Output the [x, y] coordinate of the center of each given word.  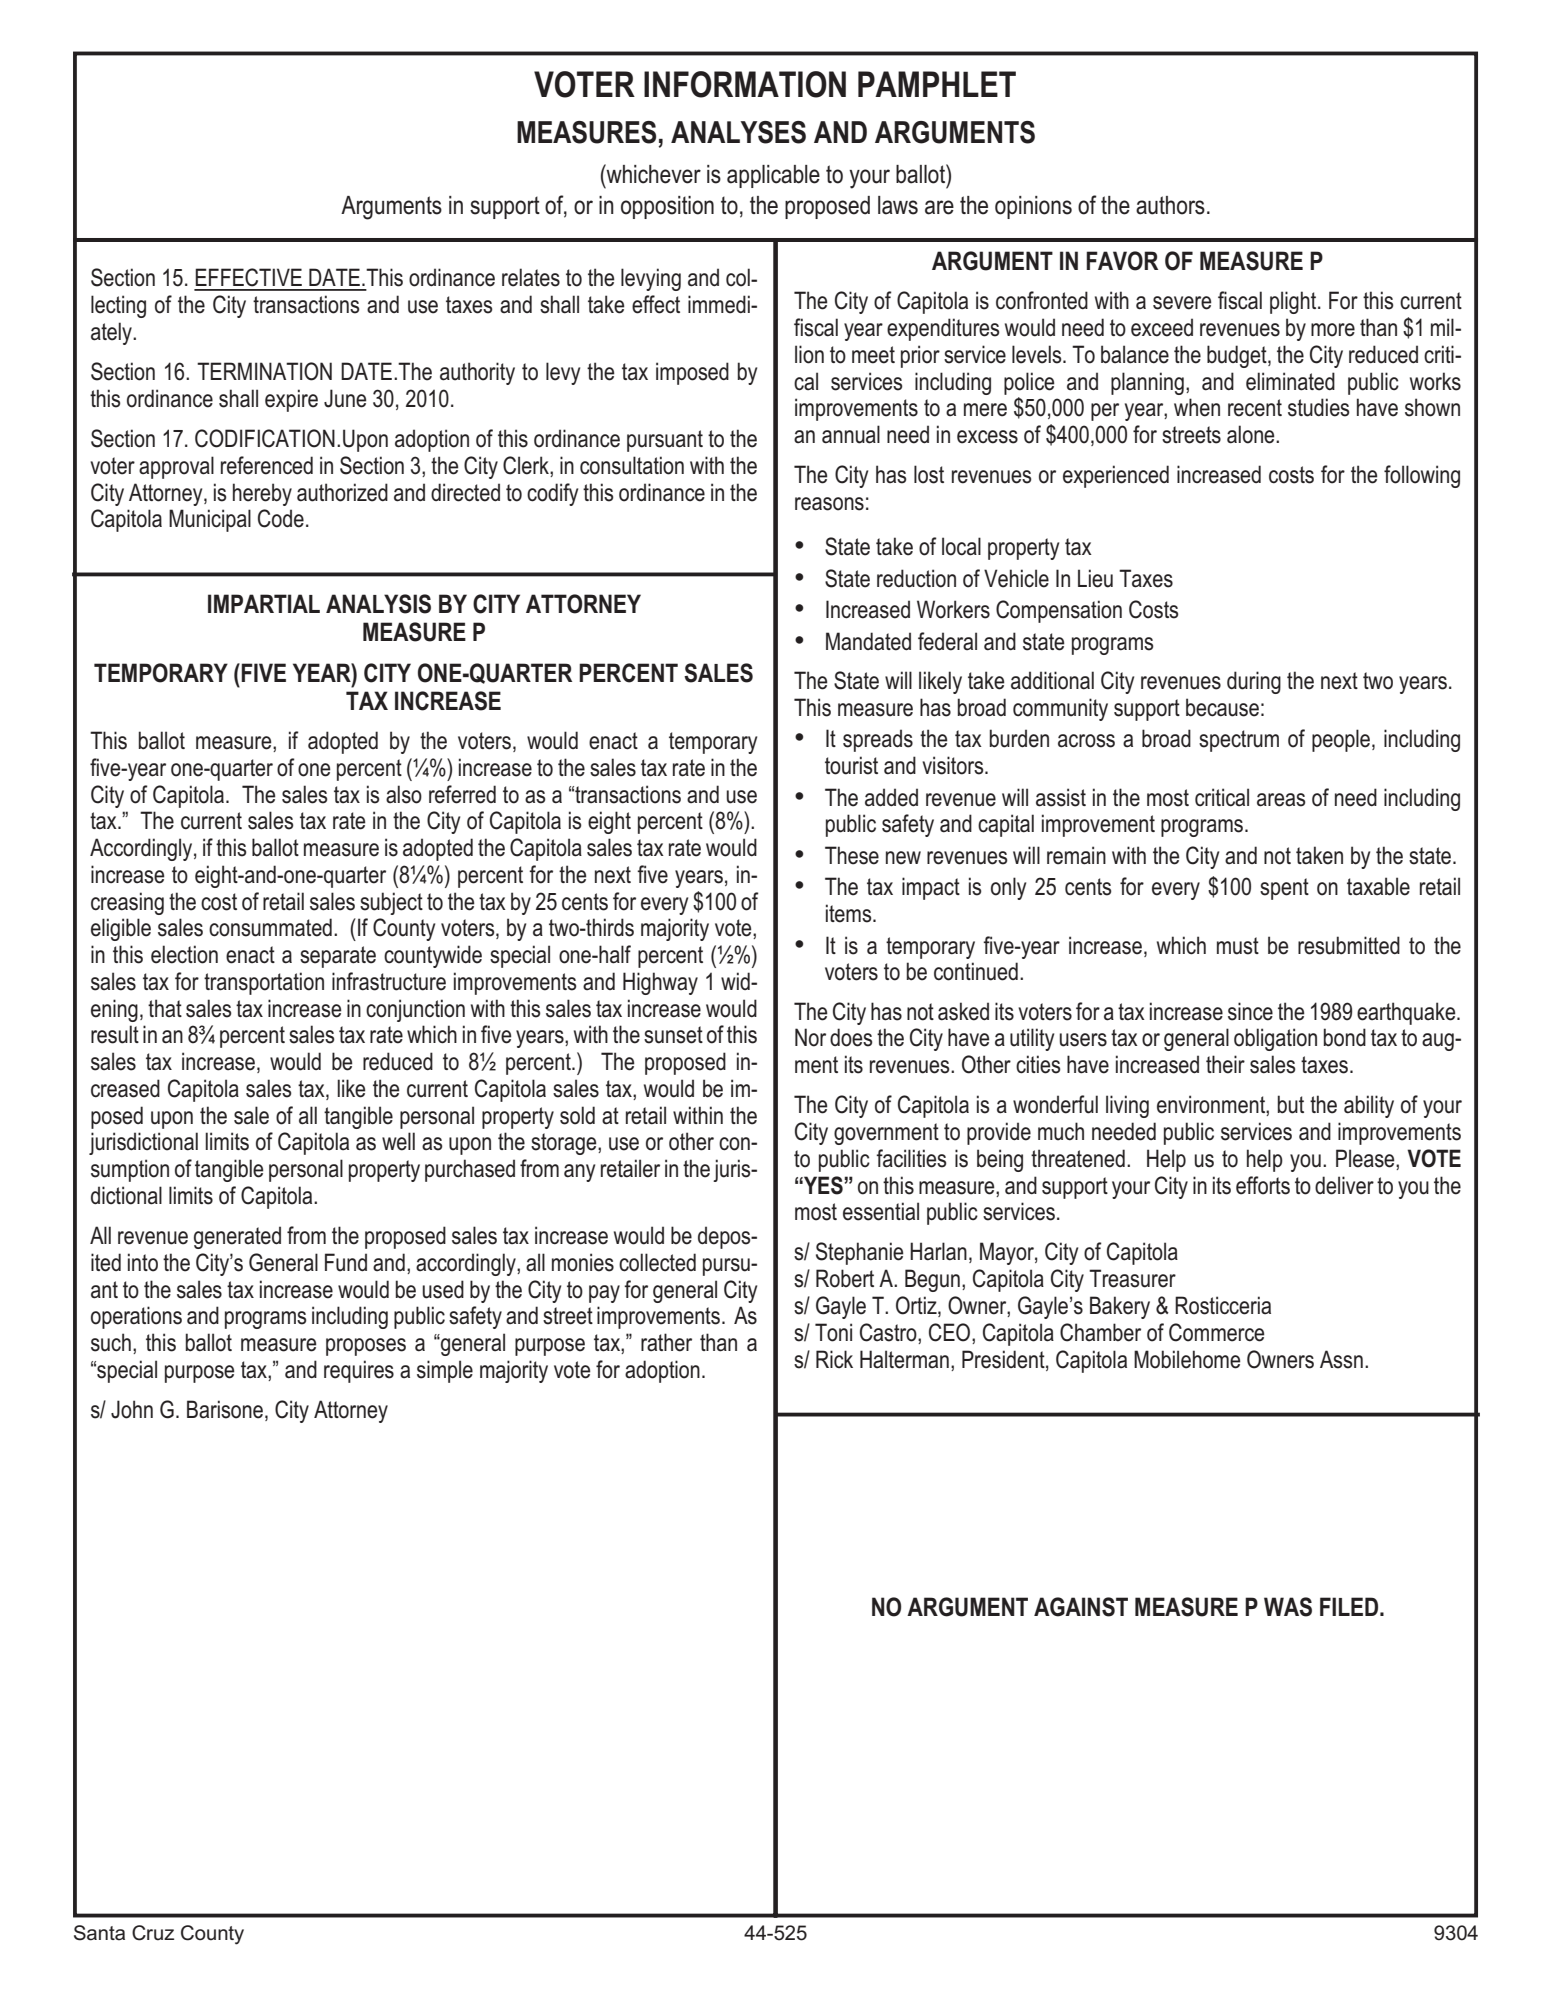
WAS [1288, 1607]
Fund [346, 1262]
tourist [851, 765]
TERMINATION [264, 371]
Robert [845, 1278]
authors [1170, 205]
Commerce [1216, 1332]
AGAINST [1081, 1607]
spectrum [1239, 741]
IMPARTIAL [264, 603]
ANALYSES [738, 132]
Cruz [153, 1933]
